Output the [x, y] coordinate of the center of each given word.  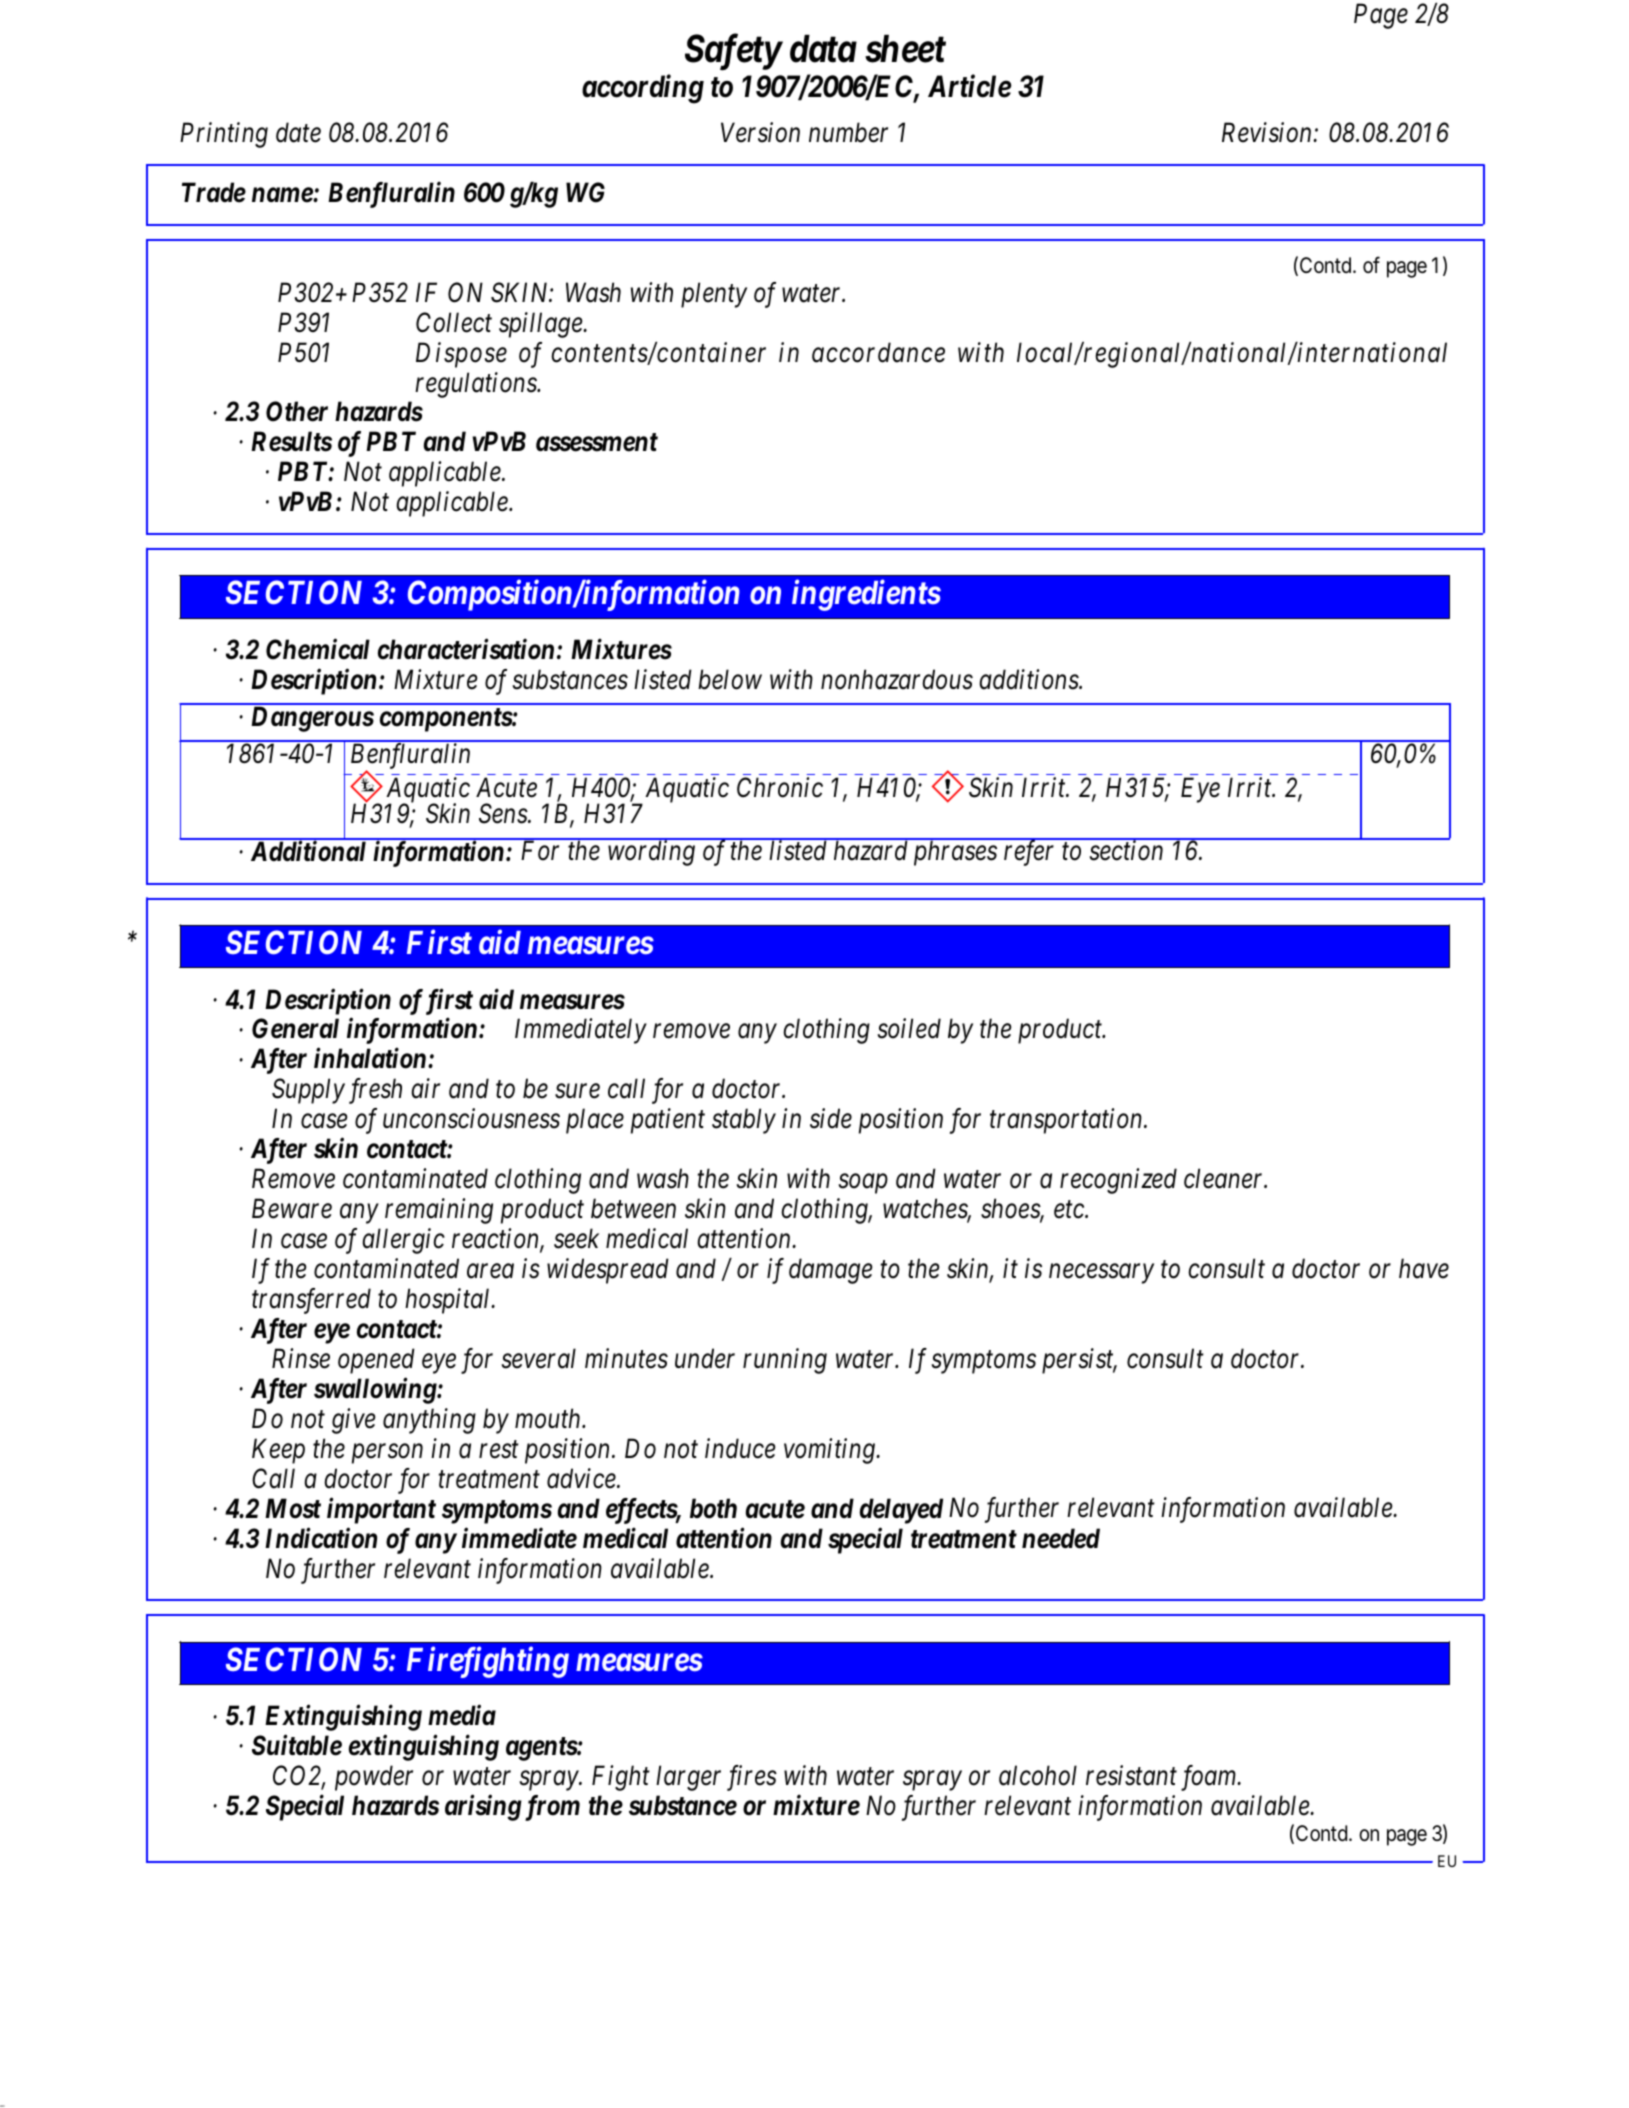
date [298, 132]
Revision [1268, 133]
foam [1210, 1778]
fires [752, 1778]
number [848, 132]
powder [374, 1778]
